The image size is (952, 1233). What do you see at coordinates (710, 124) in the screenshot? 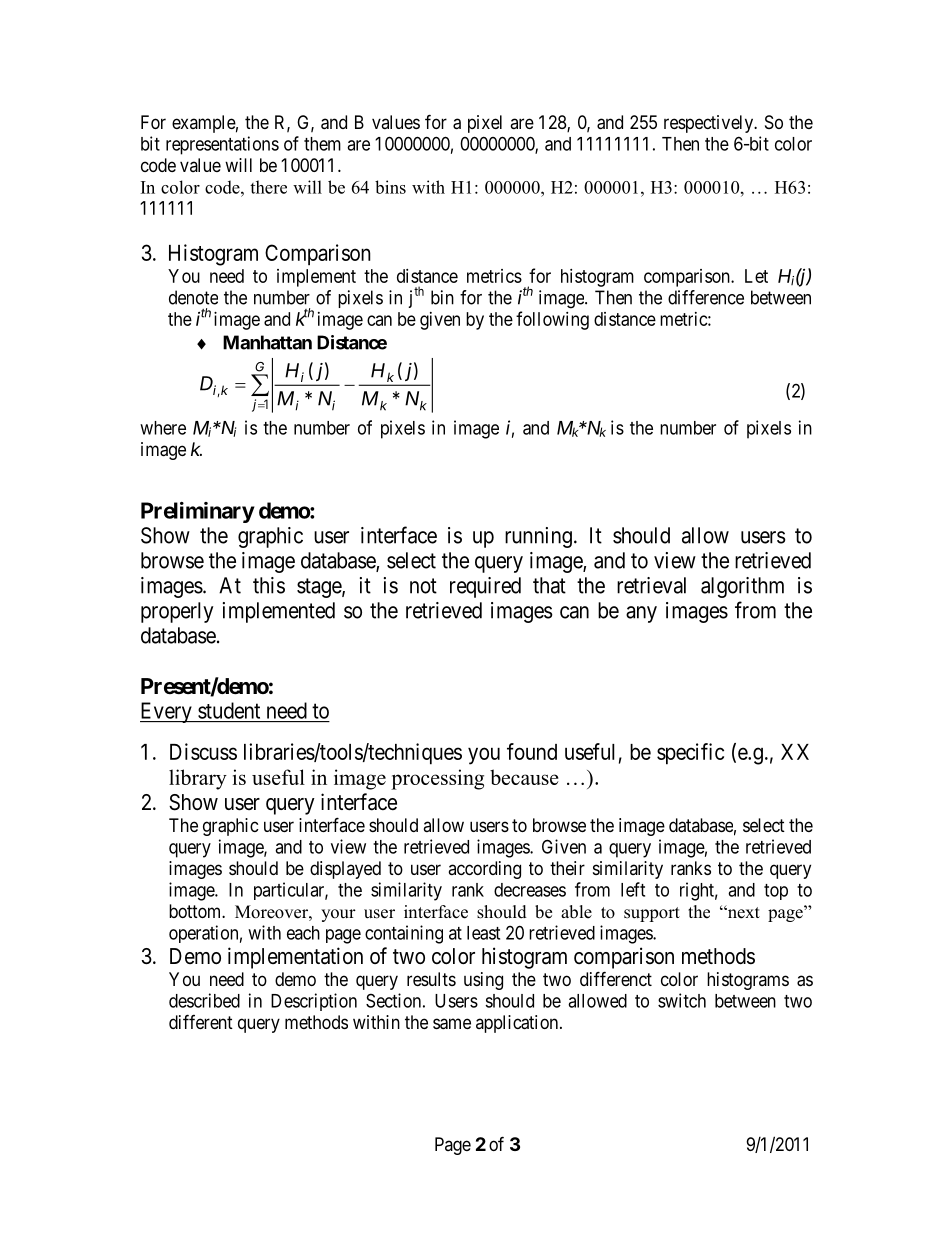
I see `respectively` at bounding box center [710, 124].
